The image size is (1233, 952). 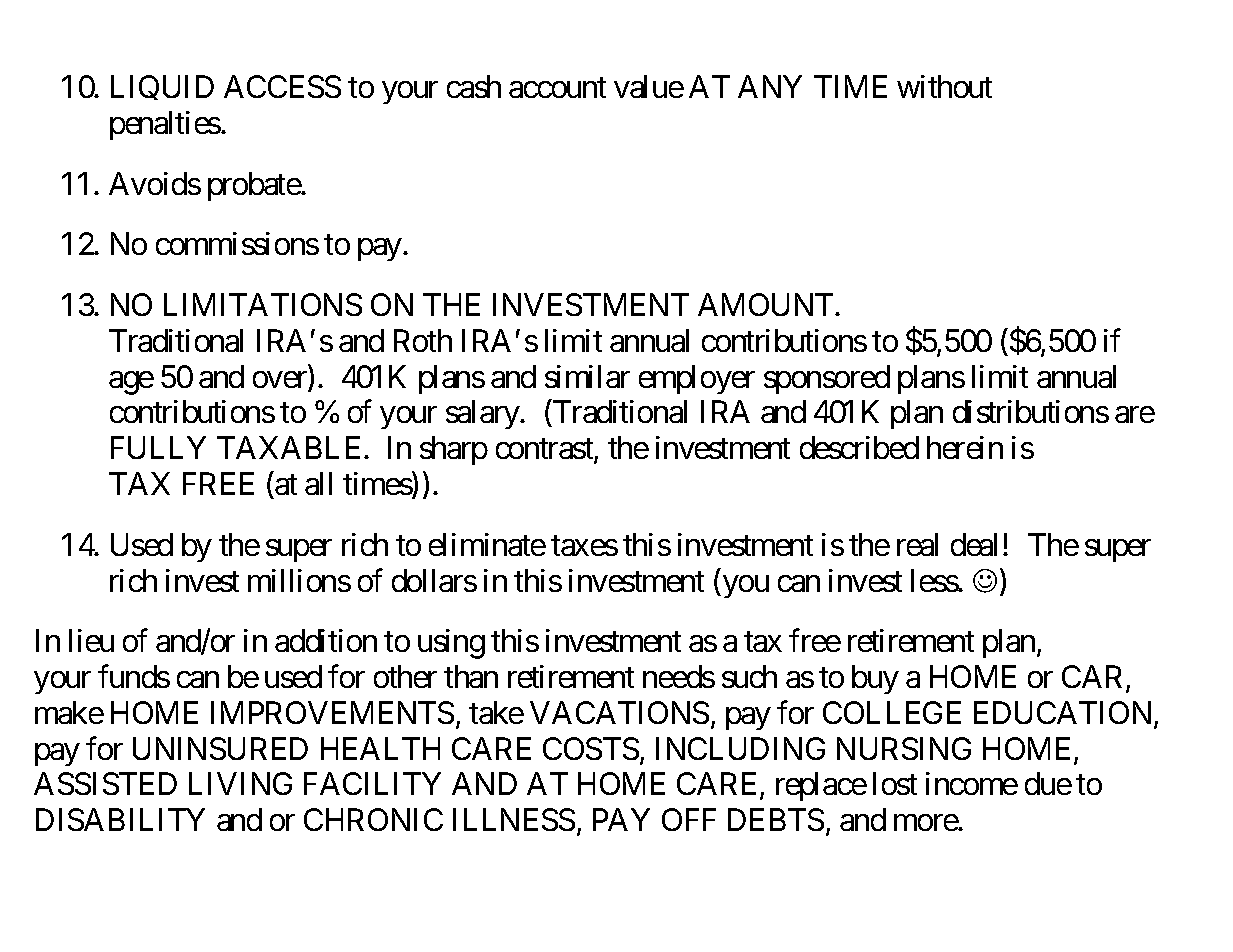 What do you see at coordinates (158, 448) in the screenshot?
I see `FULLY` at bounding box center [158, 448].
